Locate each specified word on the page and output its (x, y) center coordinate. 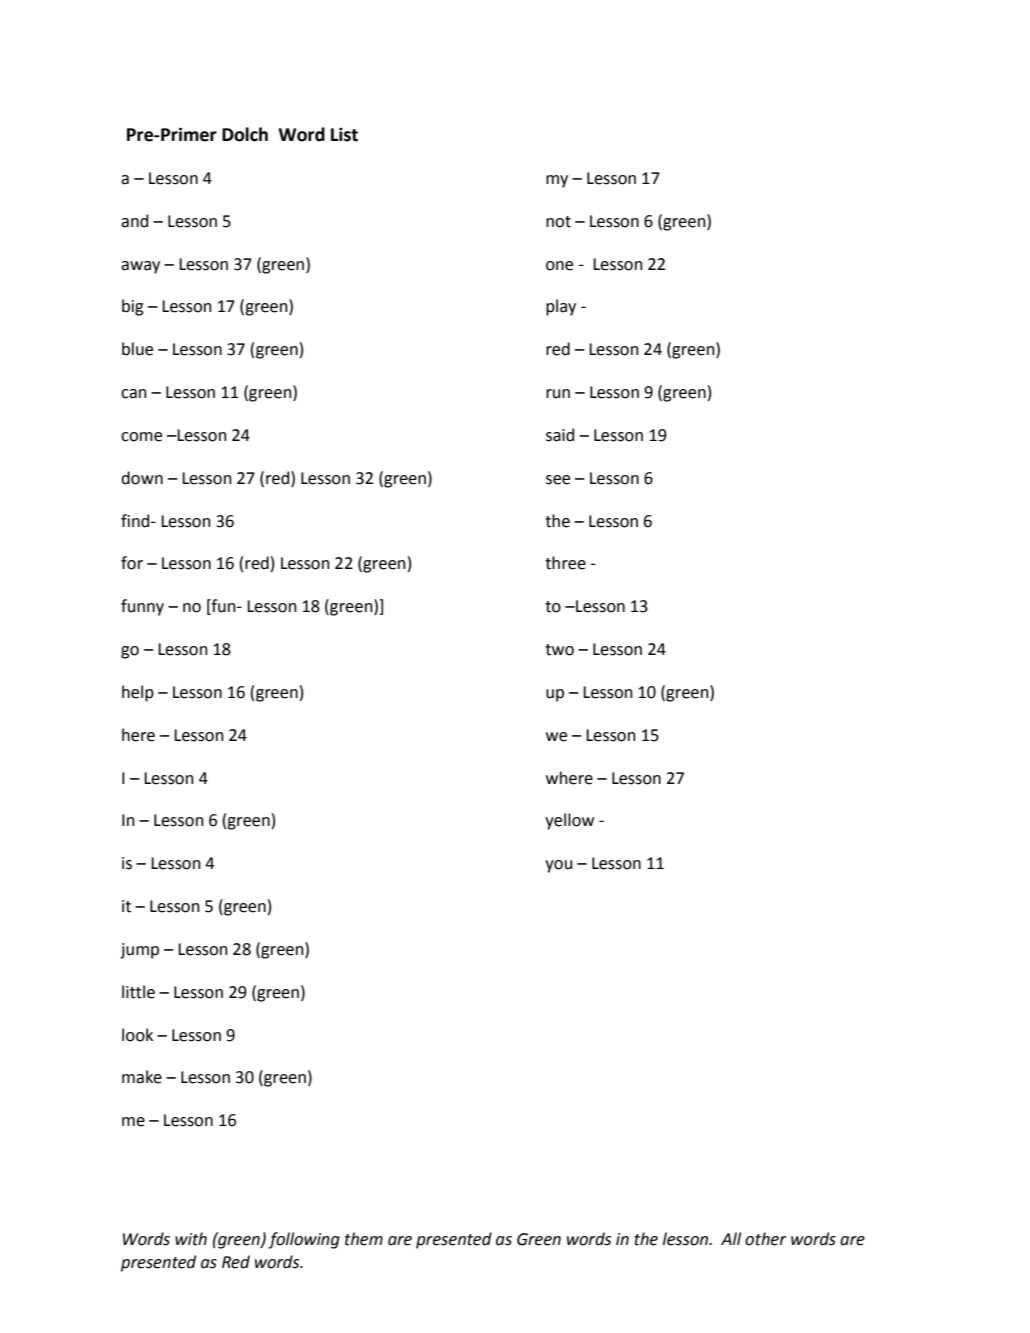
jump (139, 951)
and (134, 221)
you (558, 866)
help (138, 693)
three (565, 563)
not (558, 222)
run (558, 394)
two (559, 650)
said (560, 435)
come (141, 437)
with (191, 1239)
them (364, 1239)
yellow (569, 821)
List (344, 134)
